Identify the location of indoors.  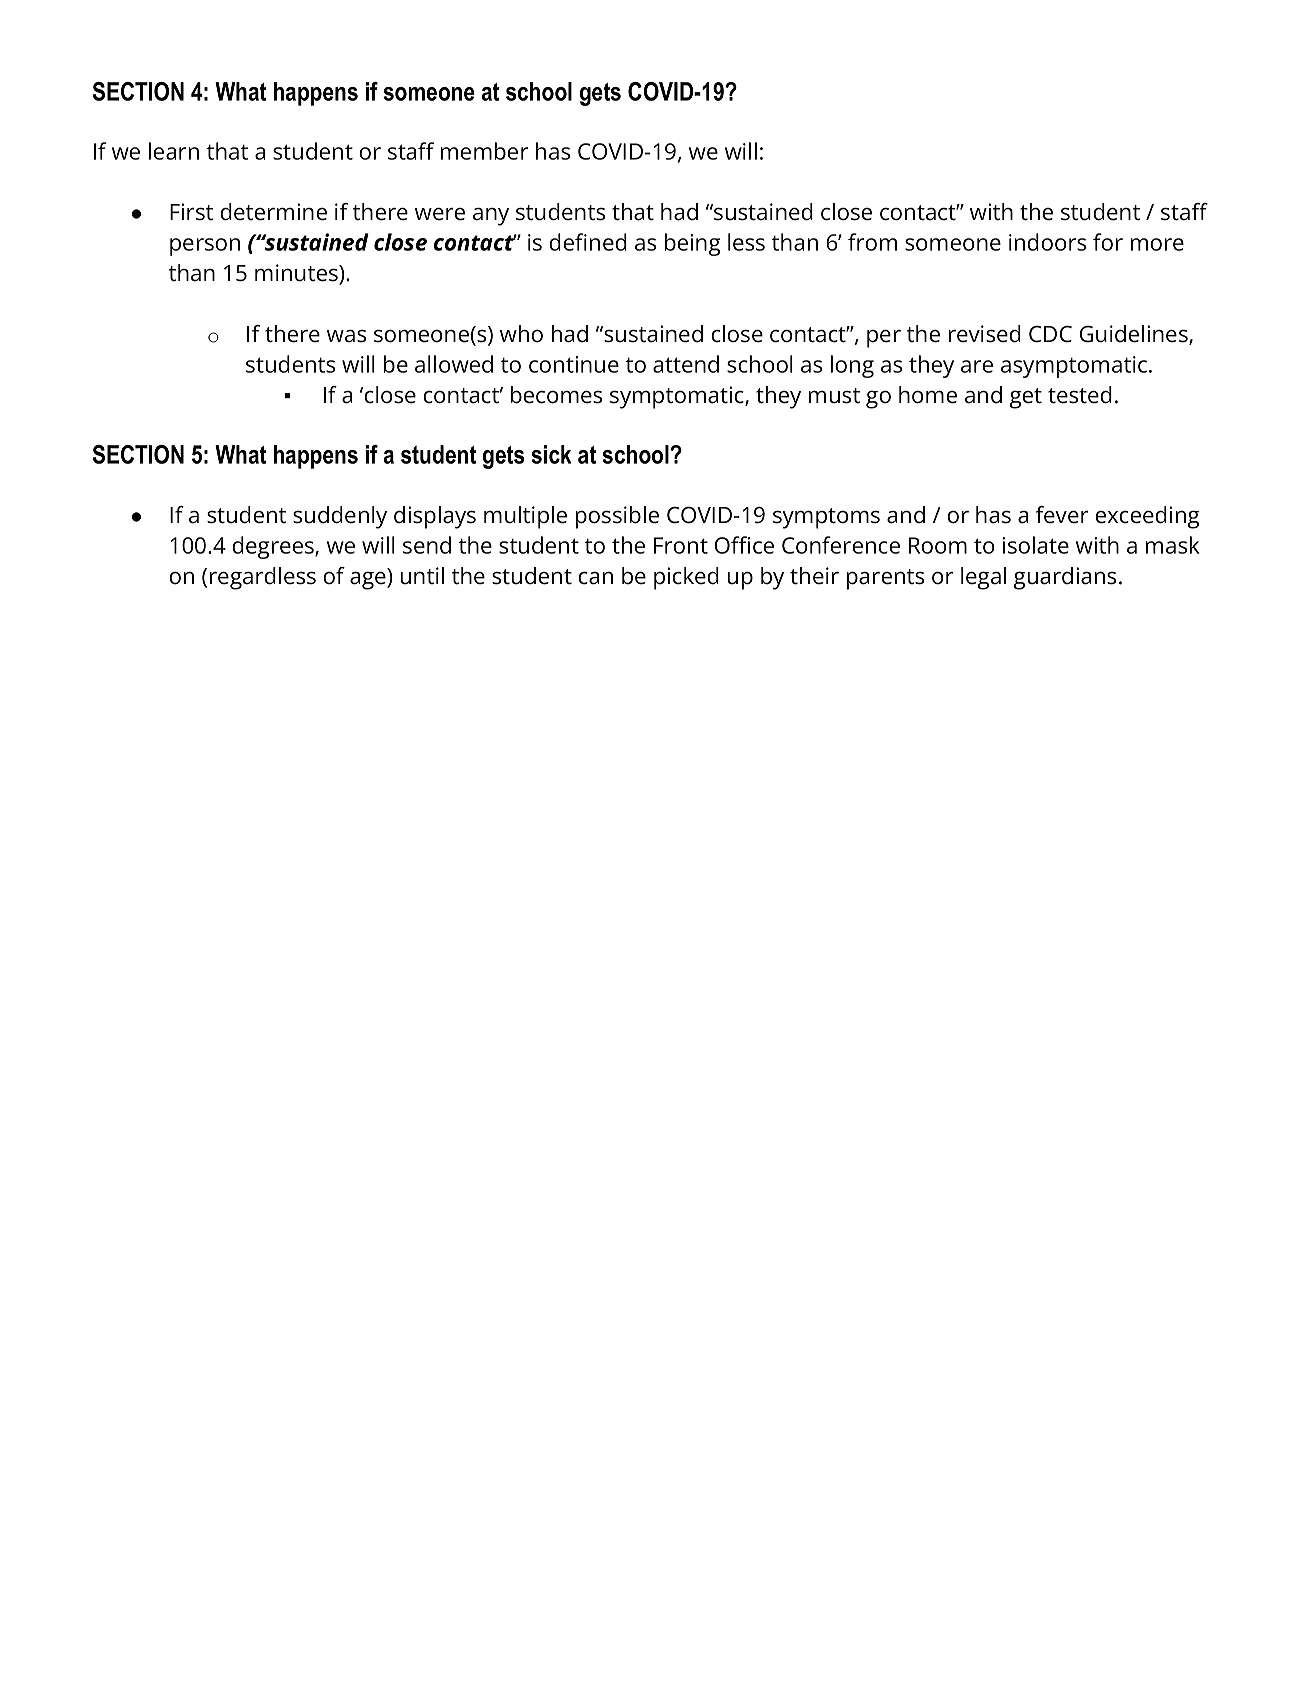
(1047, 242).
